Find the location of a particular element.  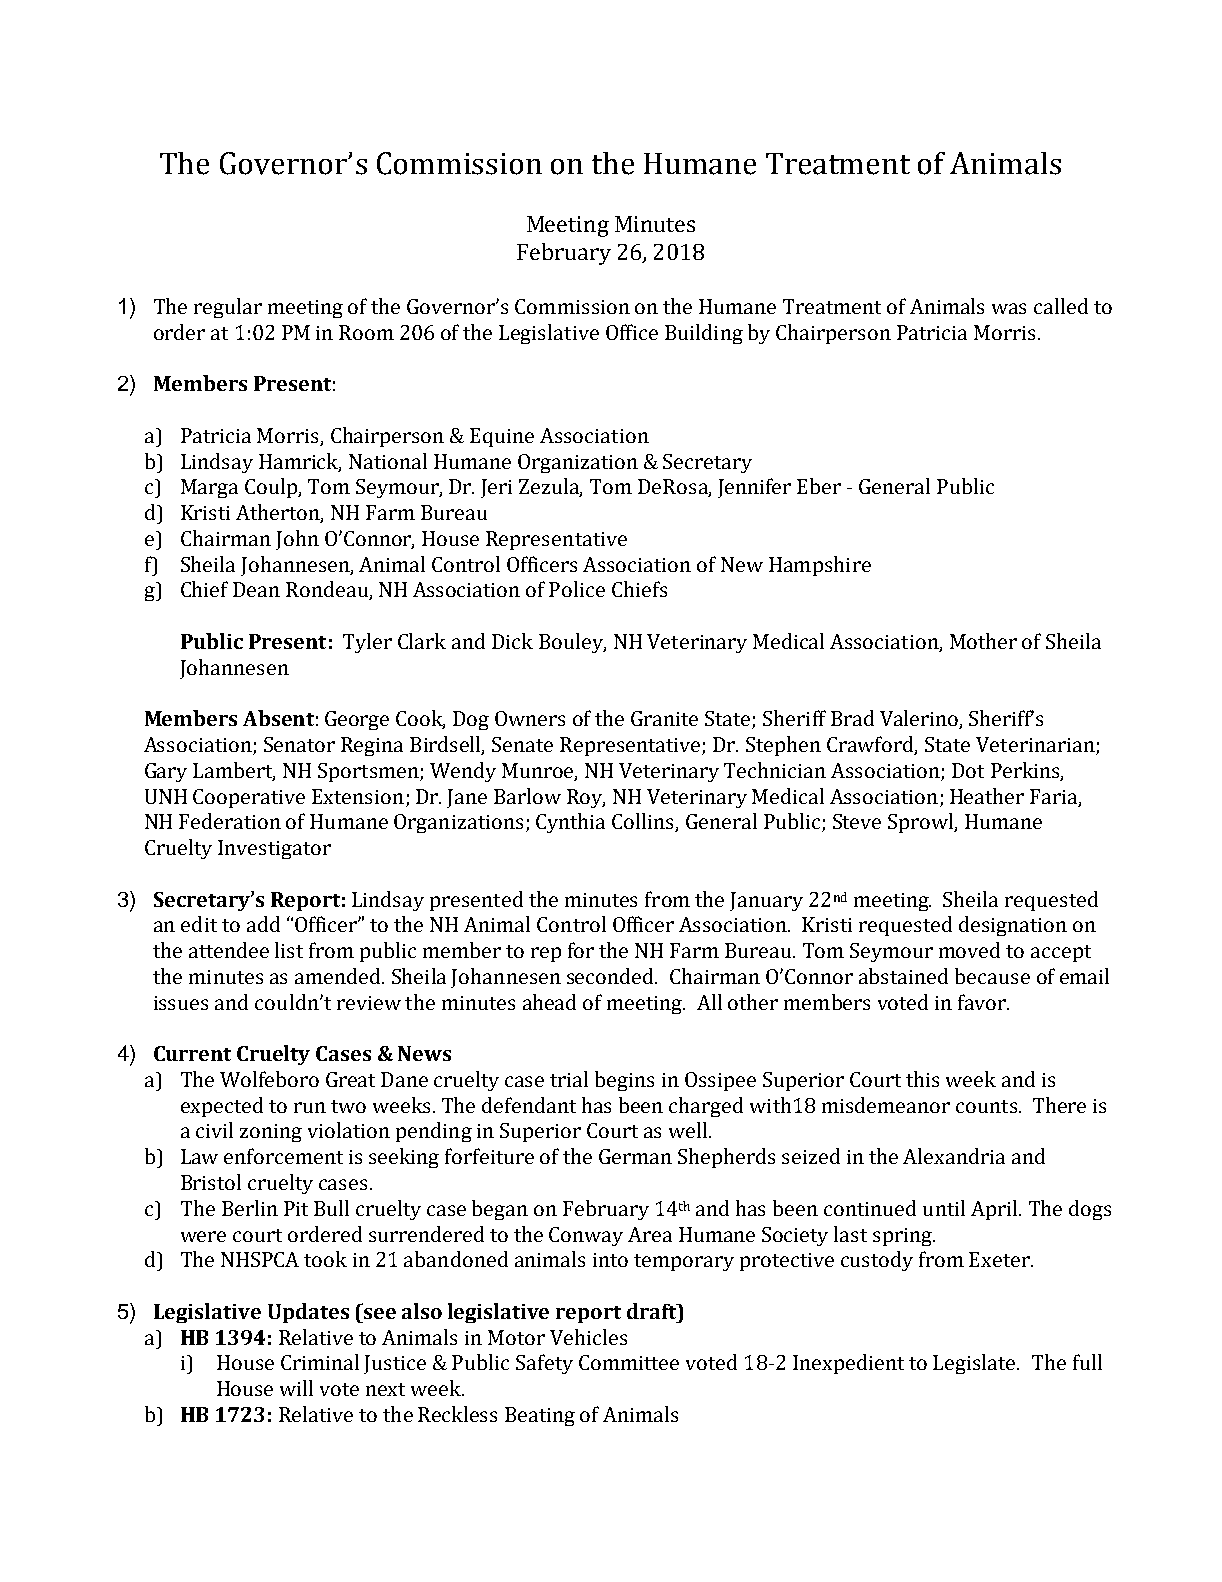

will is located at coordinates (296, 1388).
